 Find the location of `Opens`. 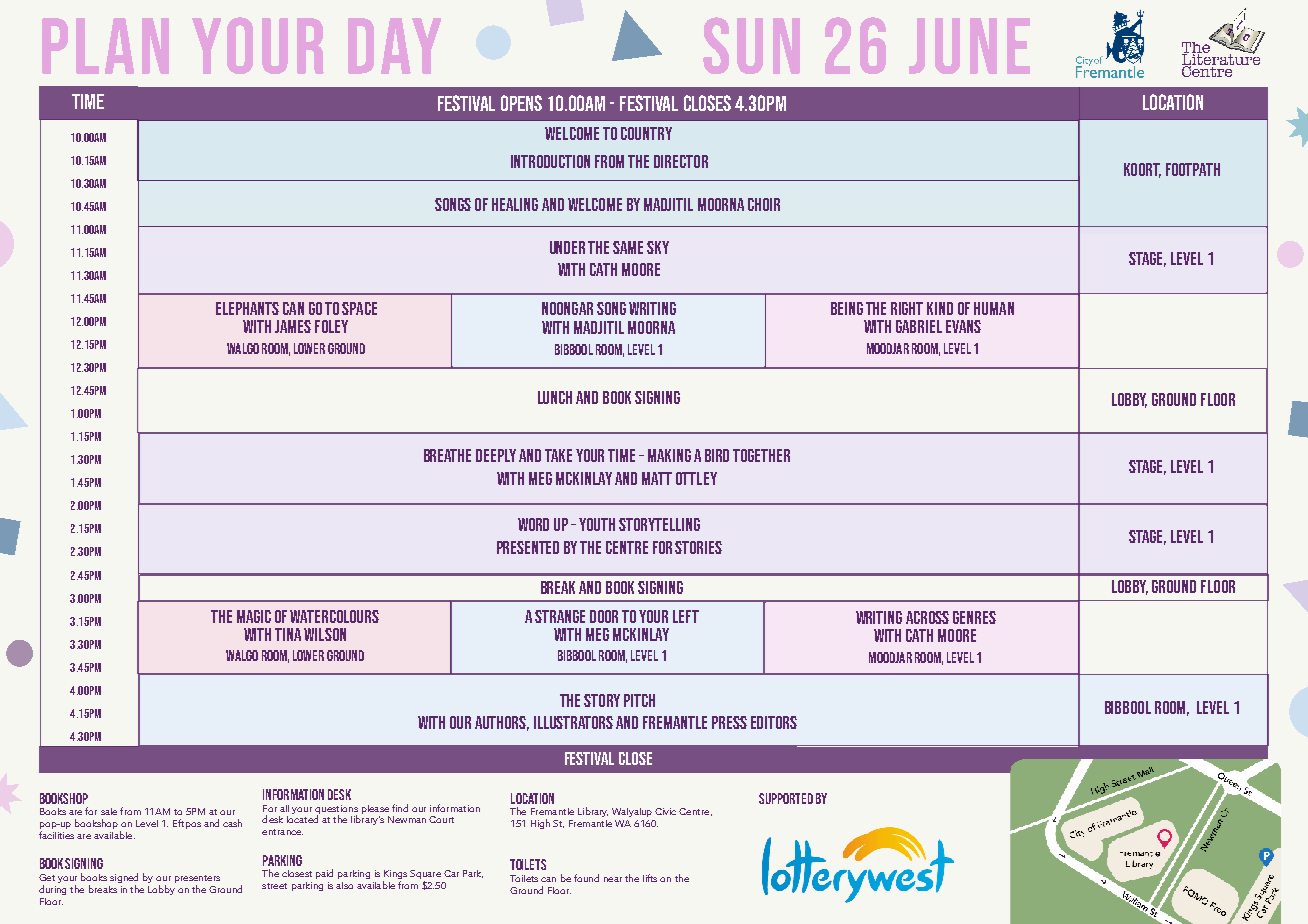

Opens is located at coordinates (521, 103).
